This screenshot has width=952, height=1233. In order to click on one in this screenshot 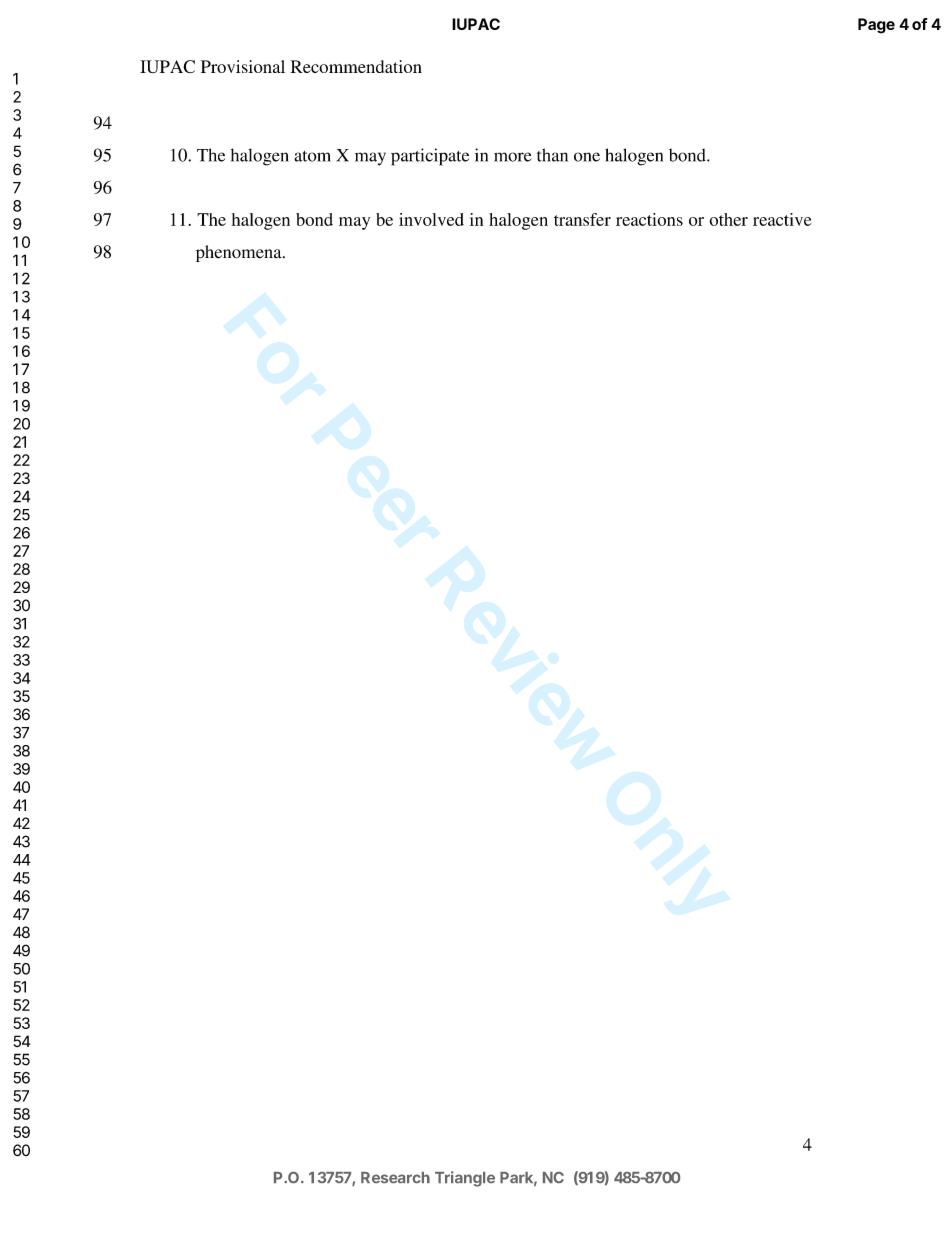, I will do `click(587, 157)`.
